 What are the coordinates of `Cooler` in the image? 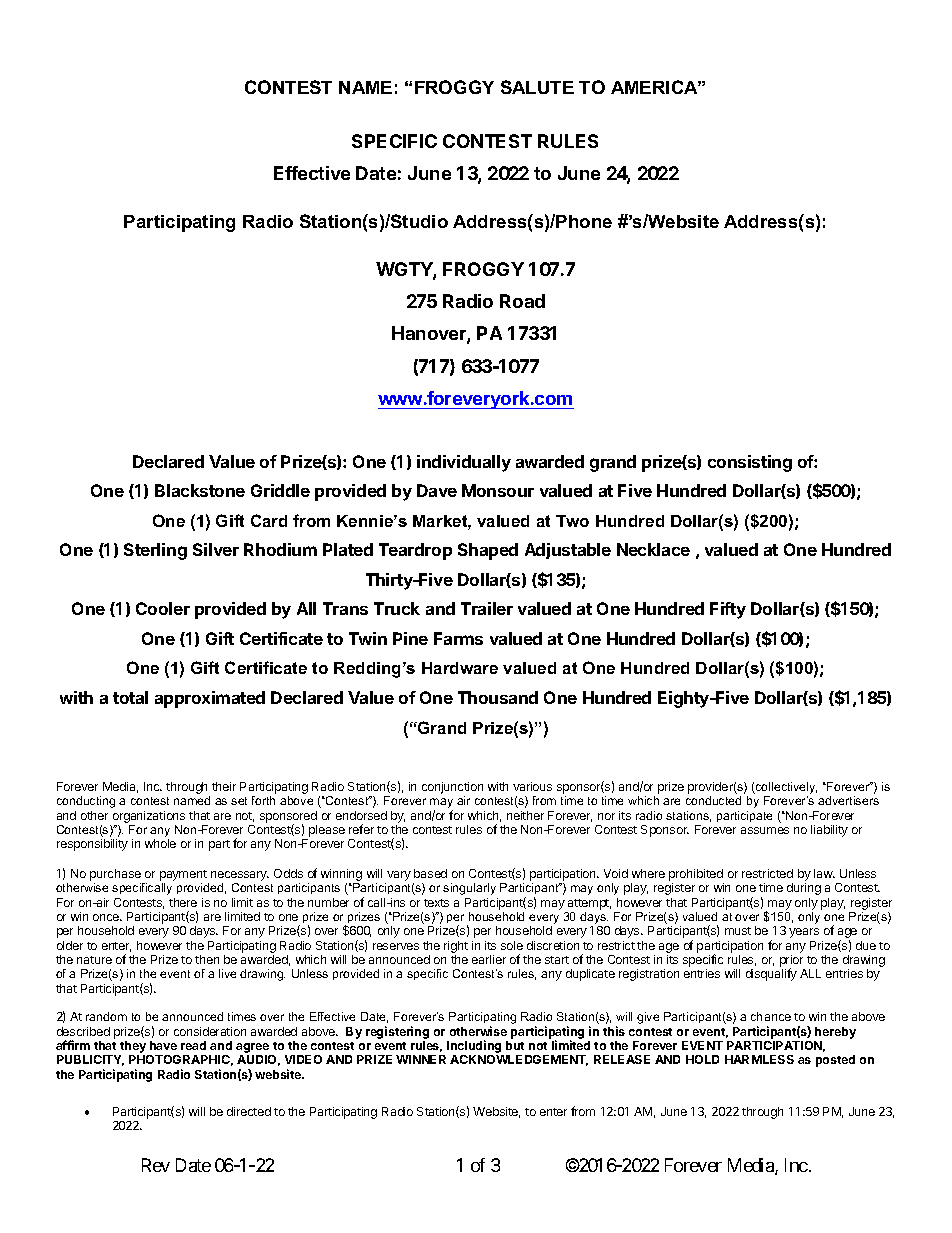 It's located at (163, 608).
